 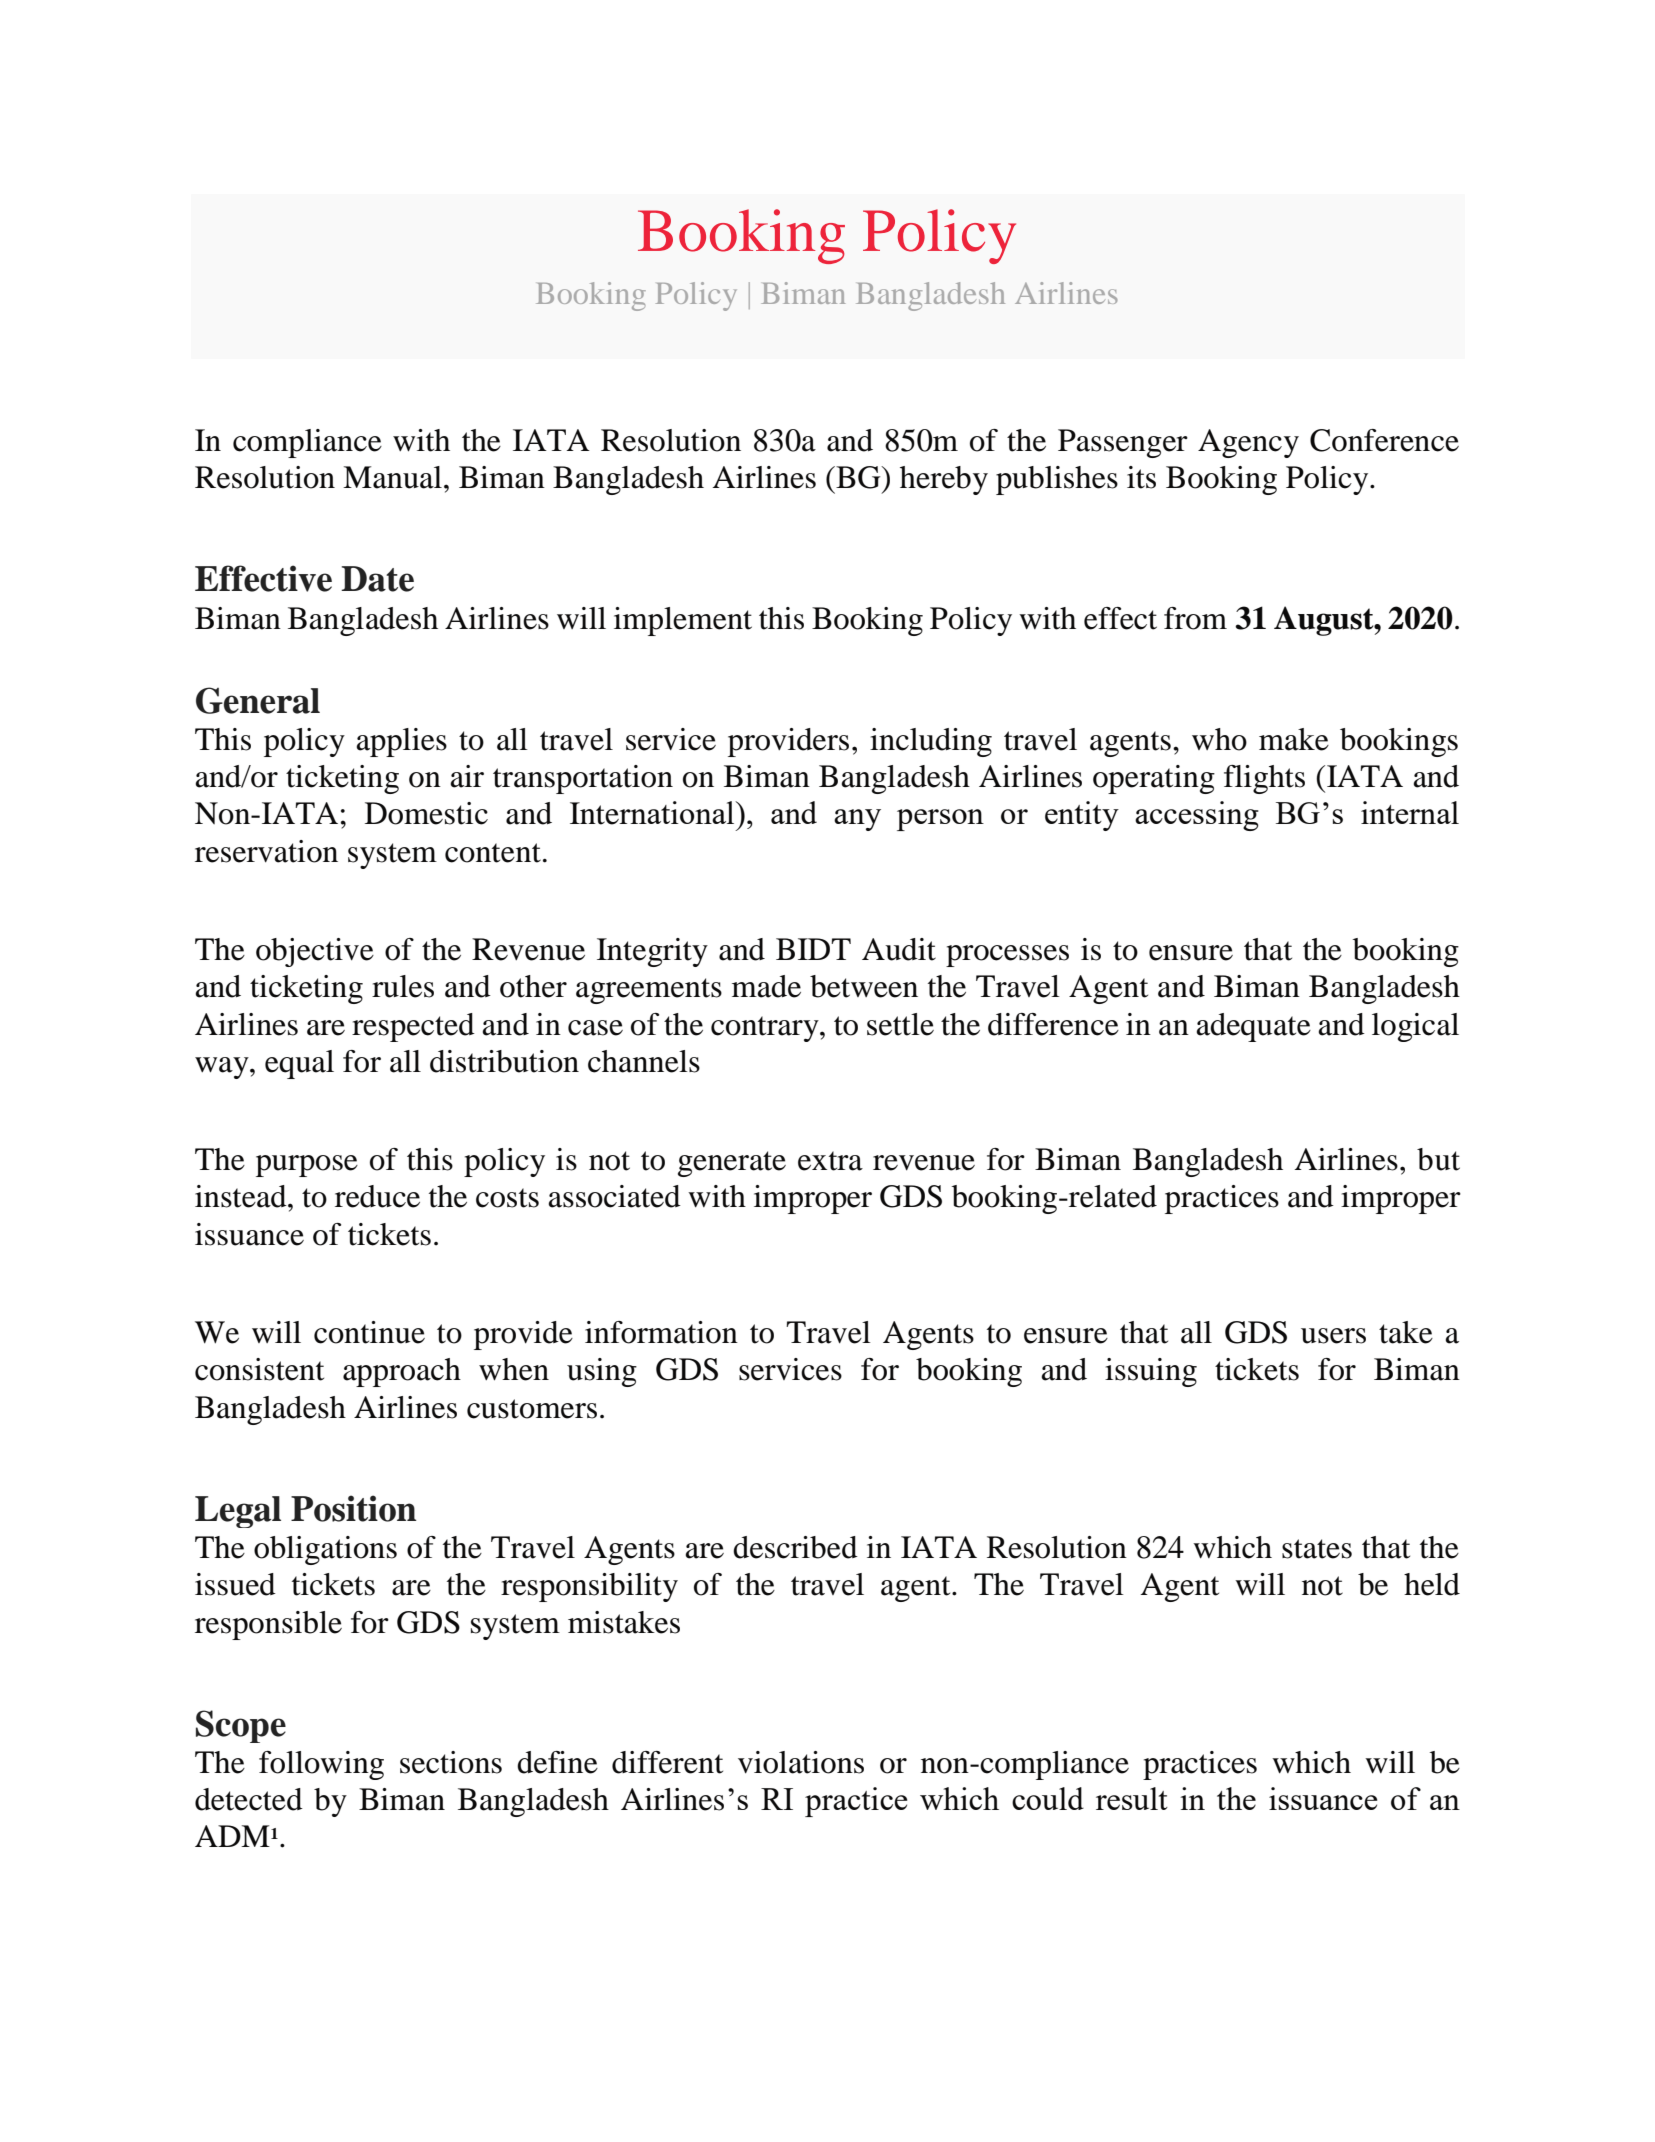 What do you see at coordinates (1132, 1798) in the document?
I see `result` at bounding box center [1132, 1798].
